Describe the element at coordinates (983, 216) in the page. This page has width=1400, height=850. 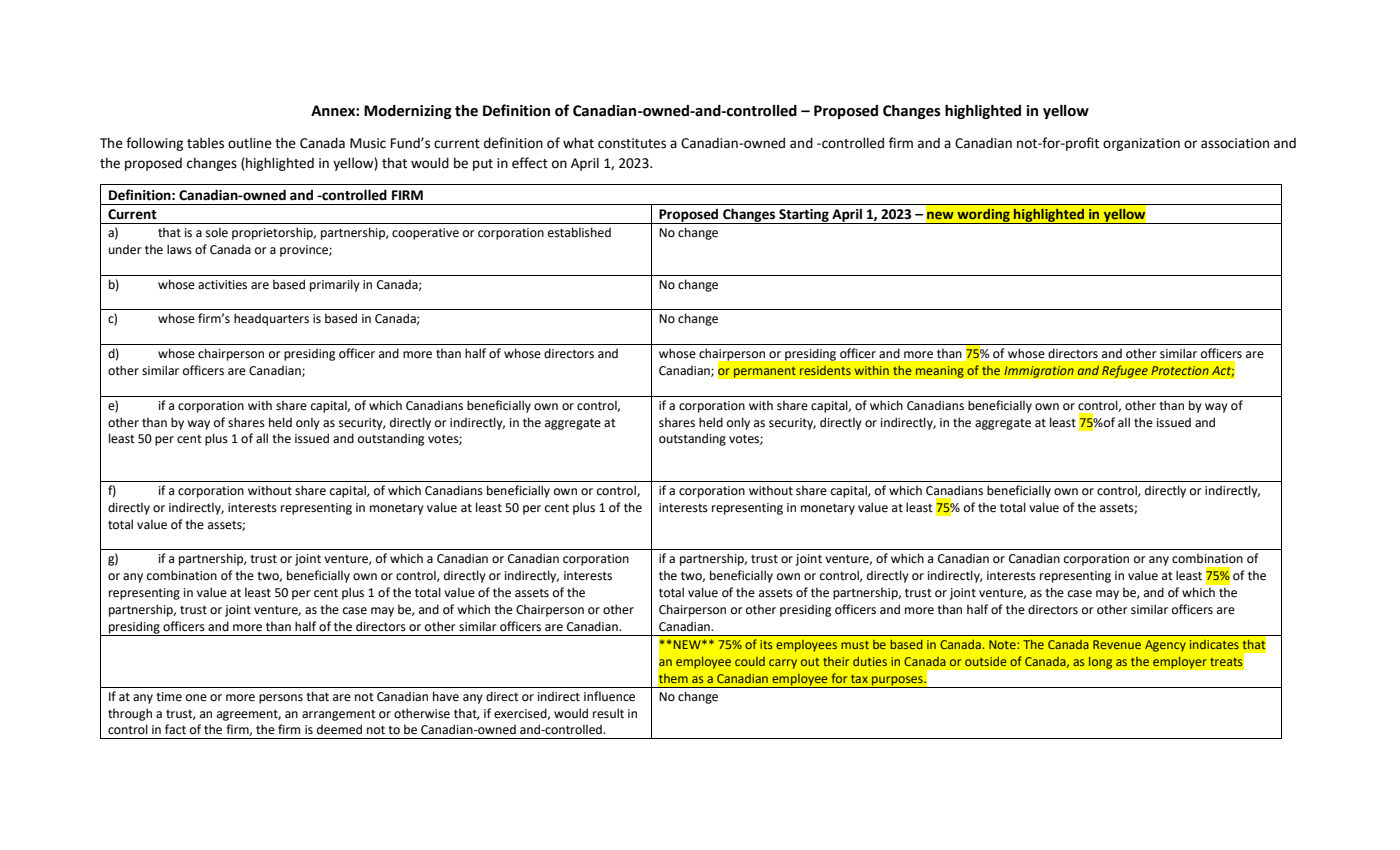
I see `wording` at that location.
